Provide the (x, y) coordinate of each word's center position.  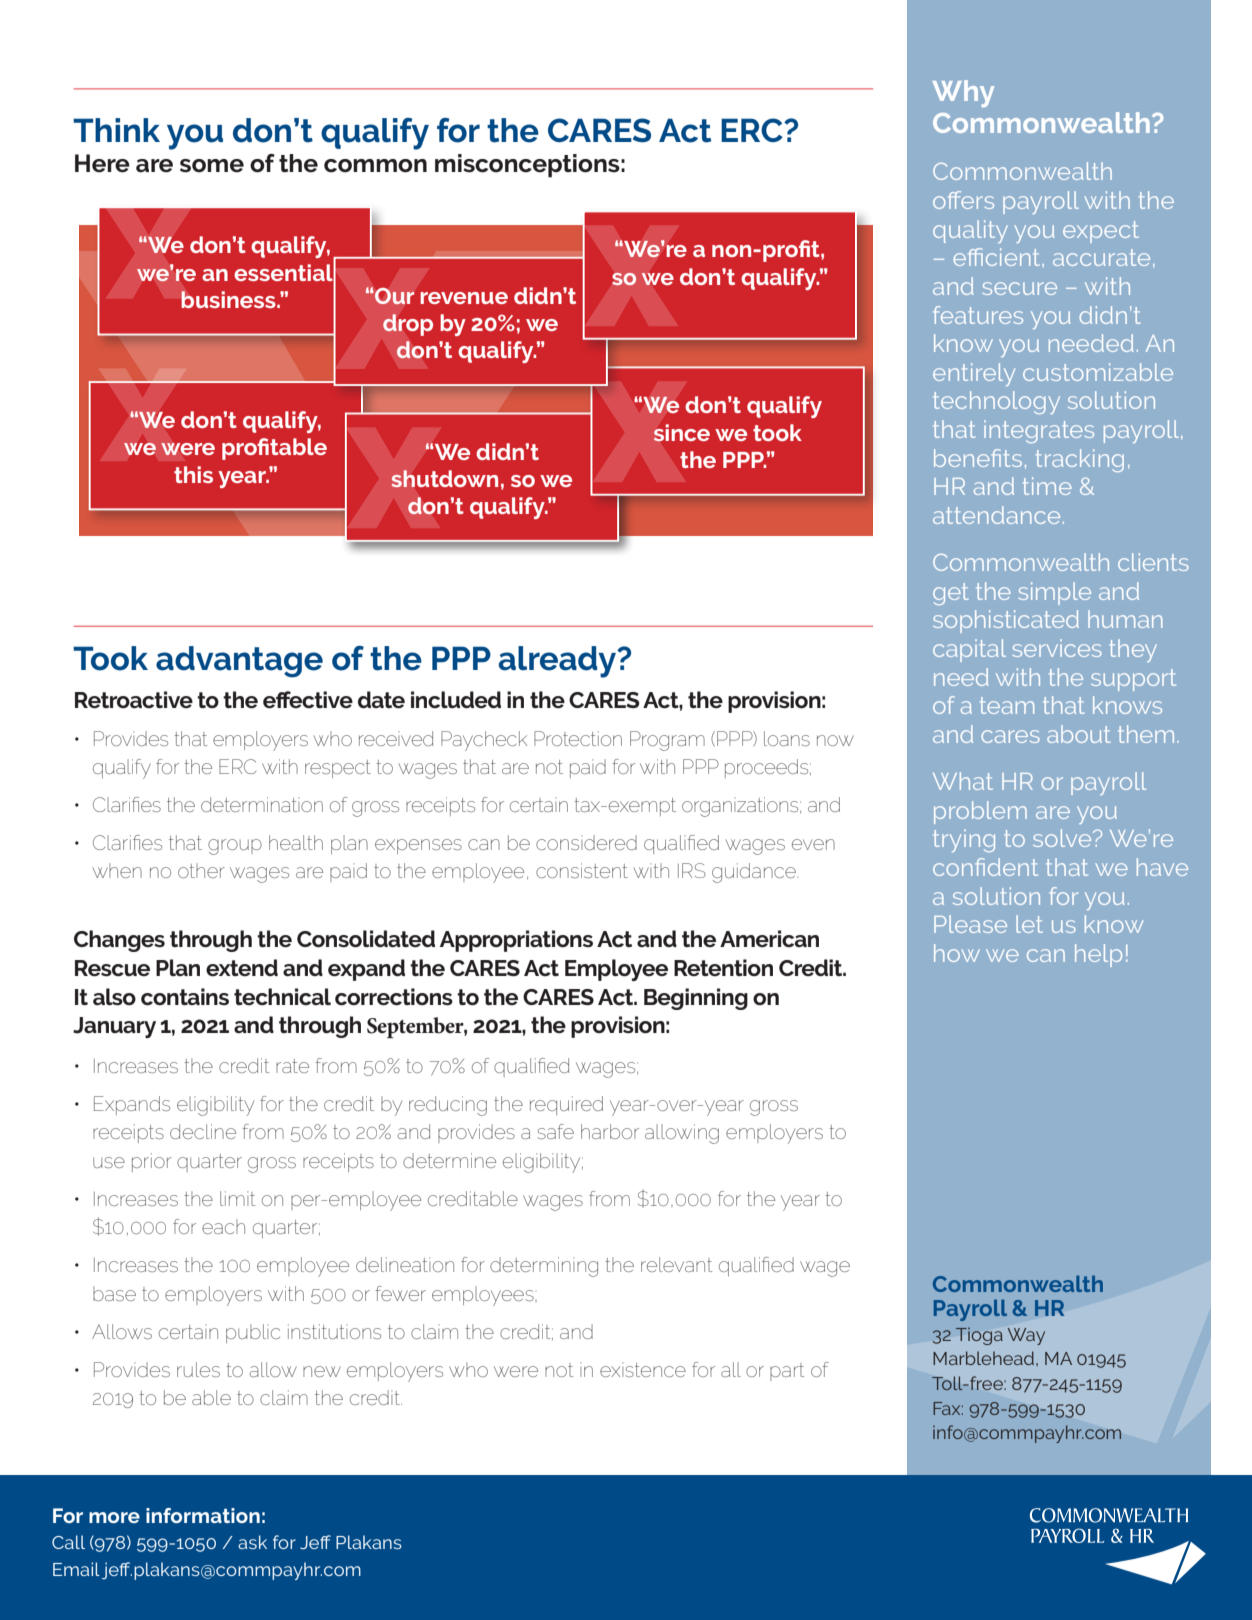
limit (238, 1198)
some (212, 166)
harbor (610, 1131)
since (682, 433)
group (235, 847)
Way (1026, 1336)
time (1047, 486)
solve (1063, 838)
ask (252, 1542)
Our (394, 296)
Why (963, 93)
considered (586, 842)
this (193, 474)
